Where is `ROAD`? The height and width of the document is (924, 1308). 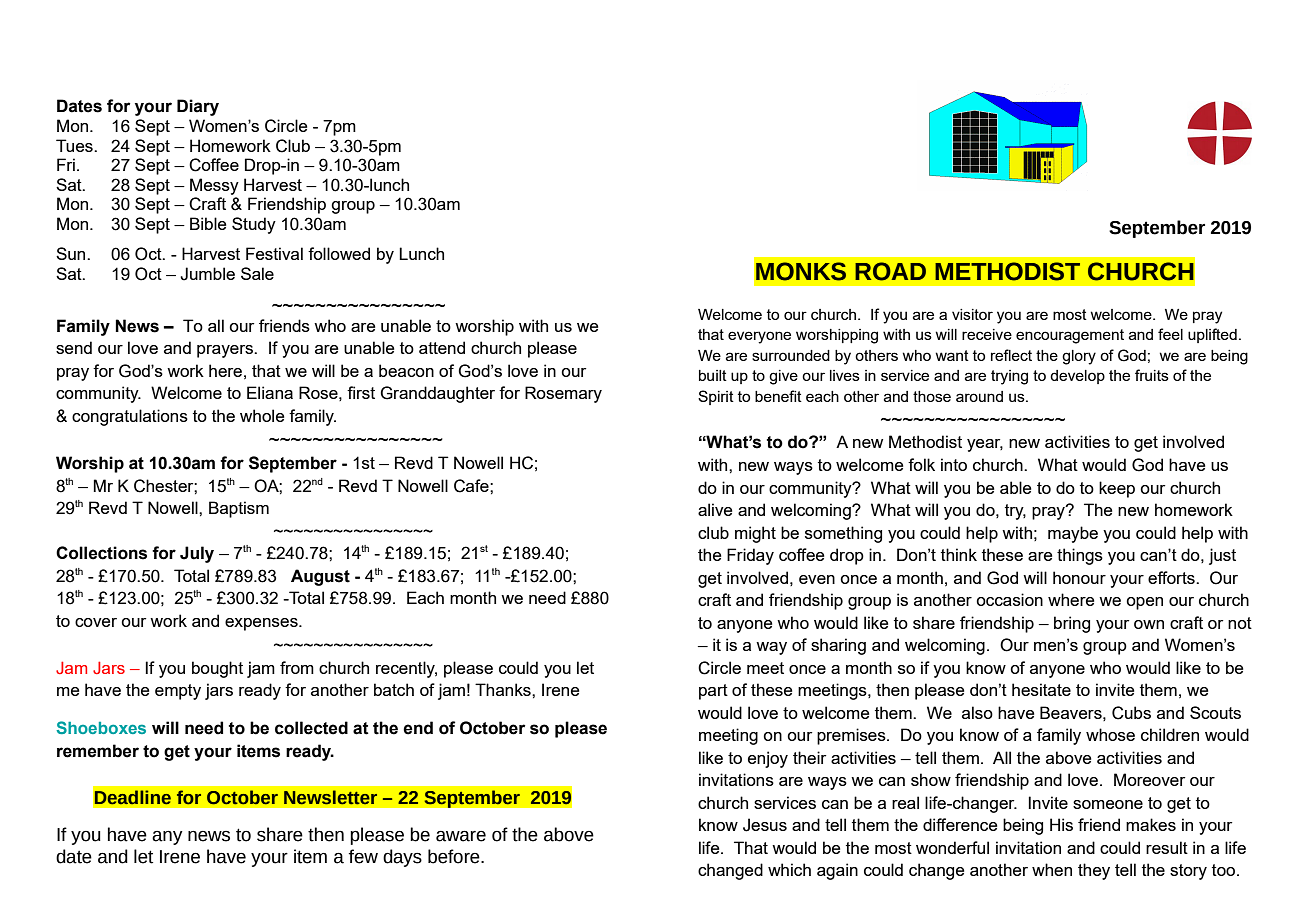
ROAD is located at coordinates (890, 271).
